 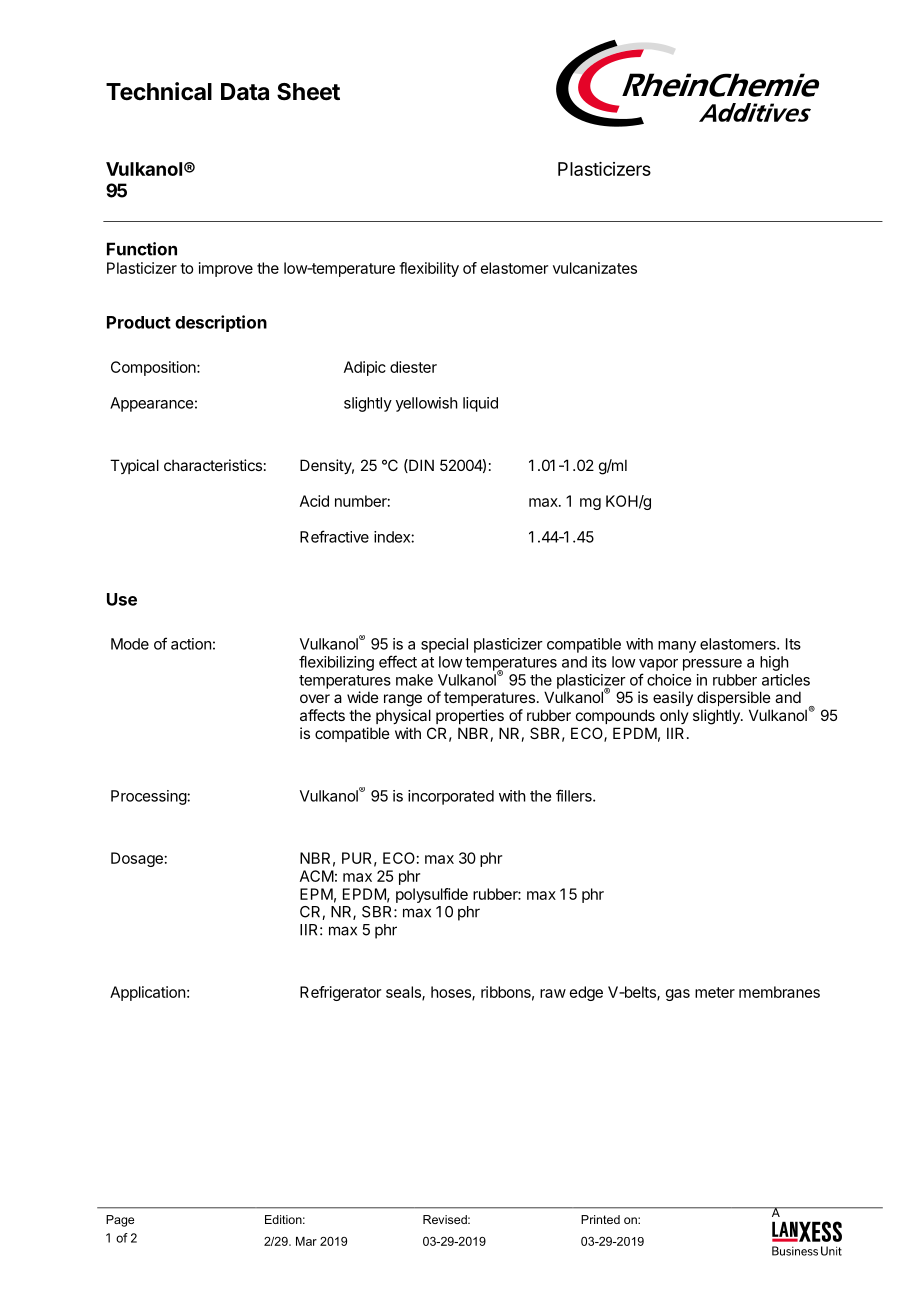 What do you see at coordinates (600, 1219) in the image?
I see `Printed` at bounding box center [600, 1219].
